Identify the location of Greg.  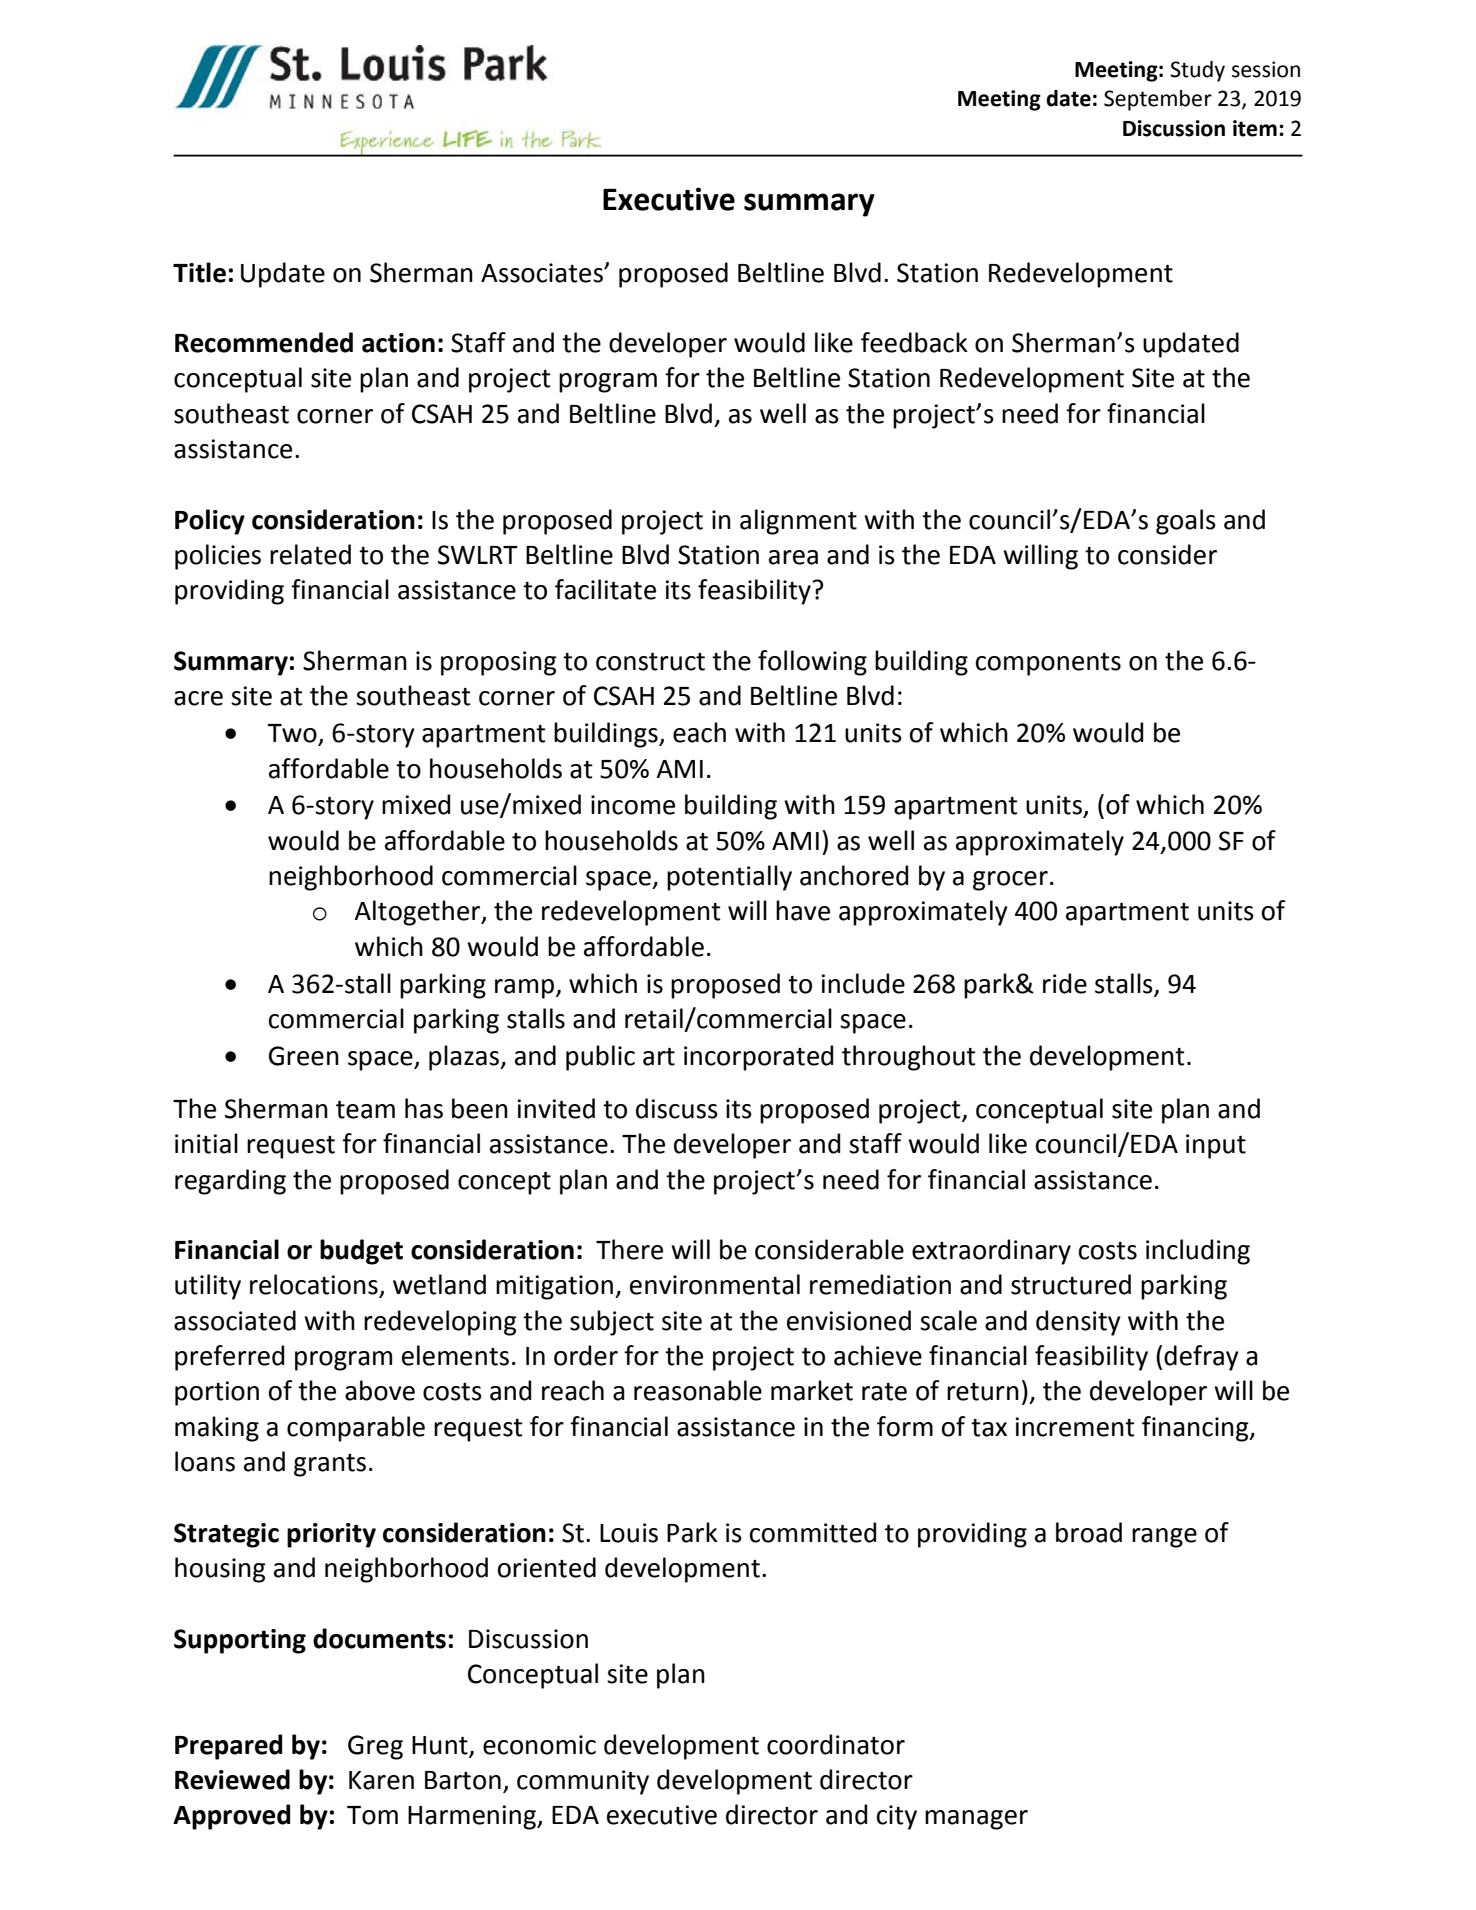
(375, 1747).
